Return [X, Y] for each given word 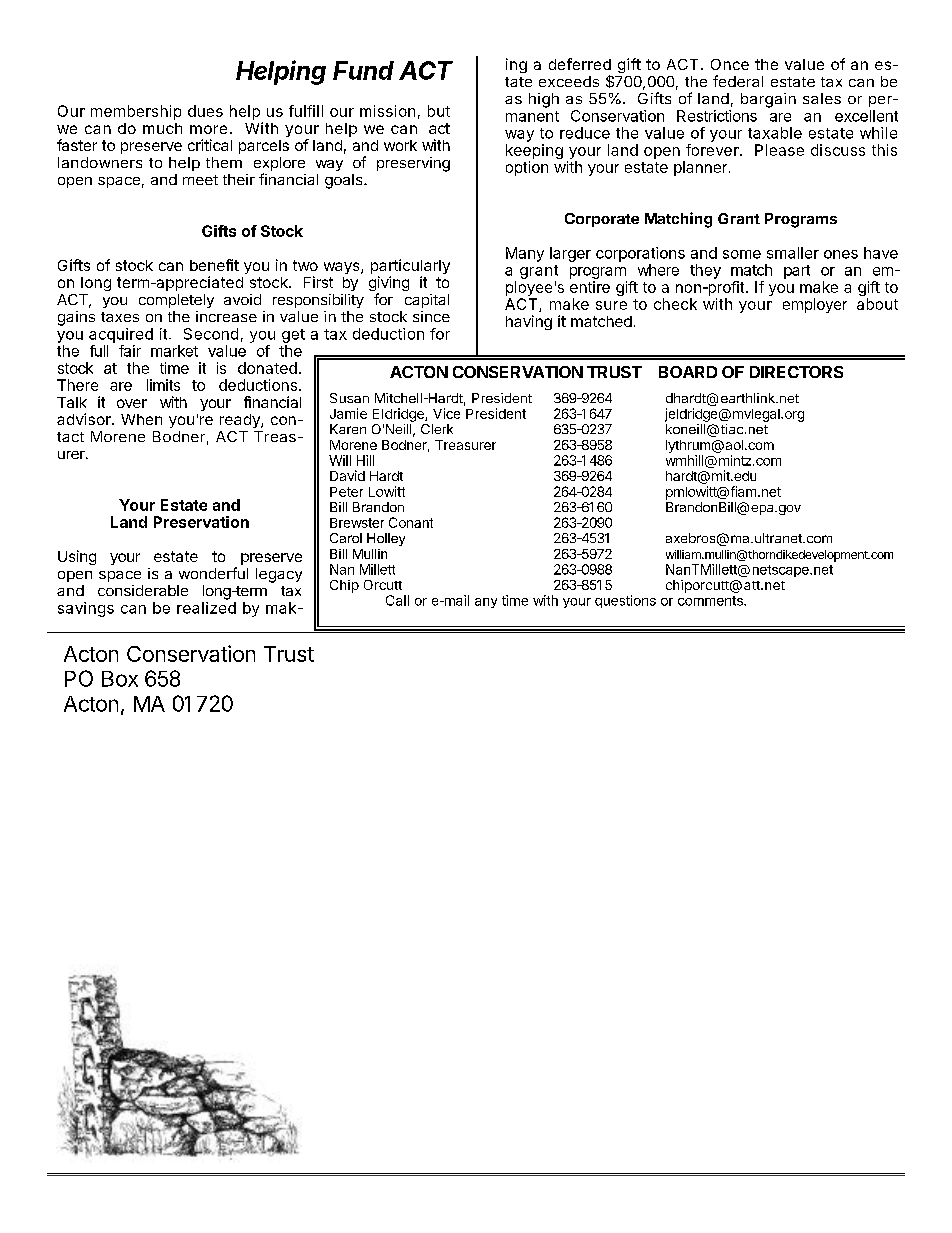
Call [397, 600]
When [141, 419]
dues [205, 111]
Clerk [437, 429]
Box [120, 679]
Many [525, 254]
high [544, 100]
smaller [793, 253]
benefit [214, 265]
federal [738, 81]
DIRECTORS [796, 372]
